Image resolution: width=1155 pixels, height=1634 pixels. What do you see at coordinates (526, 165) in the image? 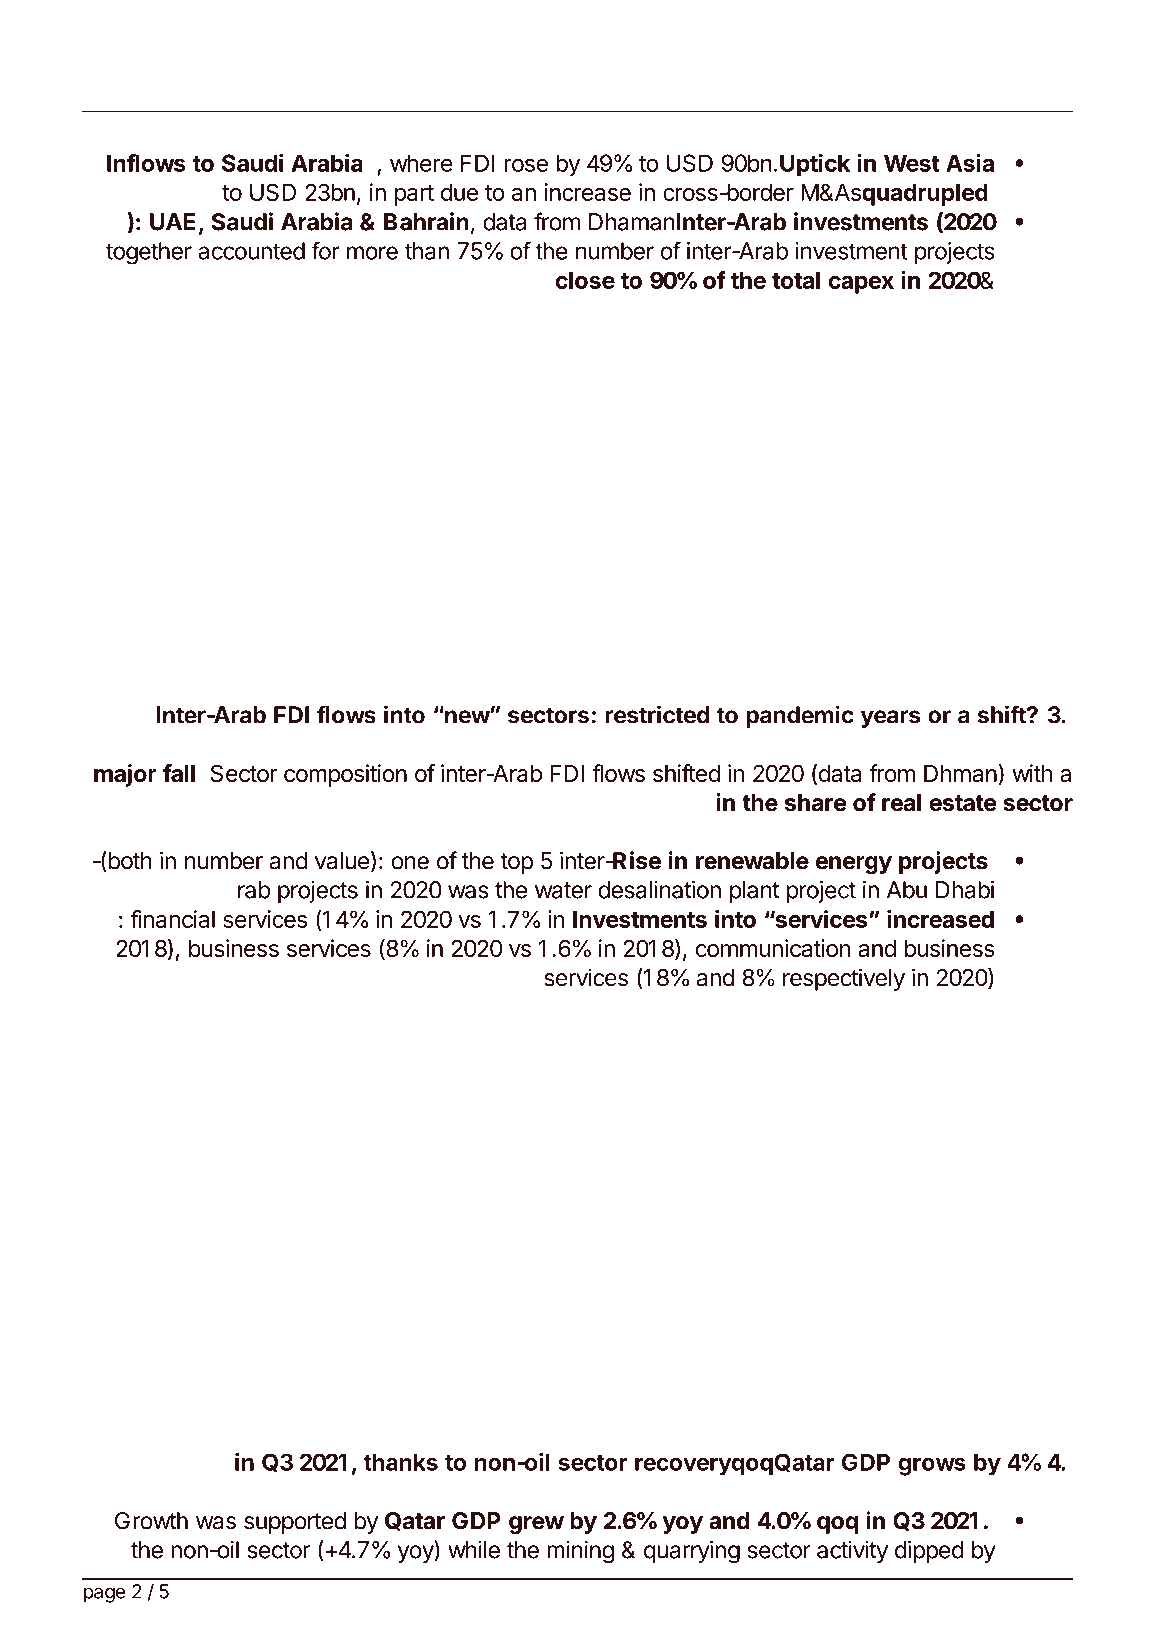
I see `rose` at bounding box center [526, 165].
